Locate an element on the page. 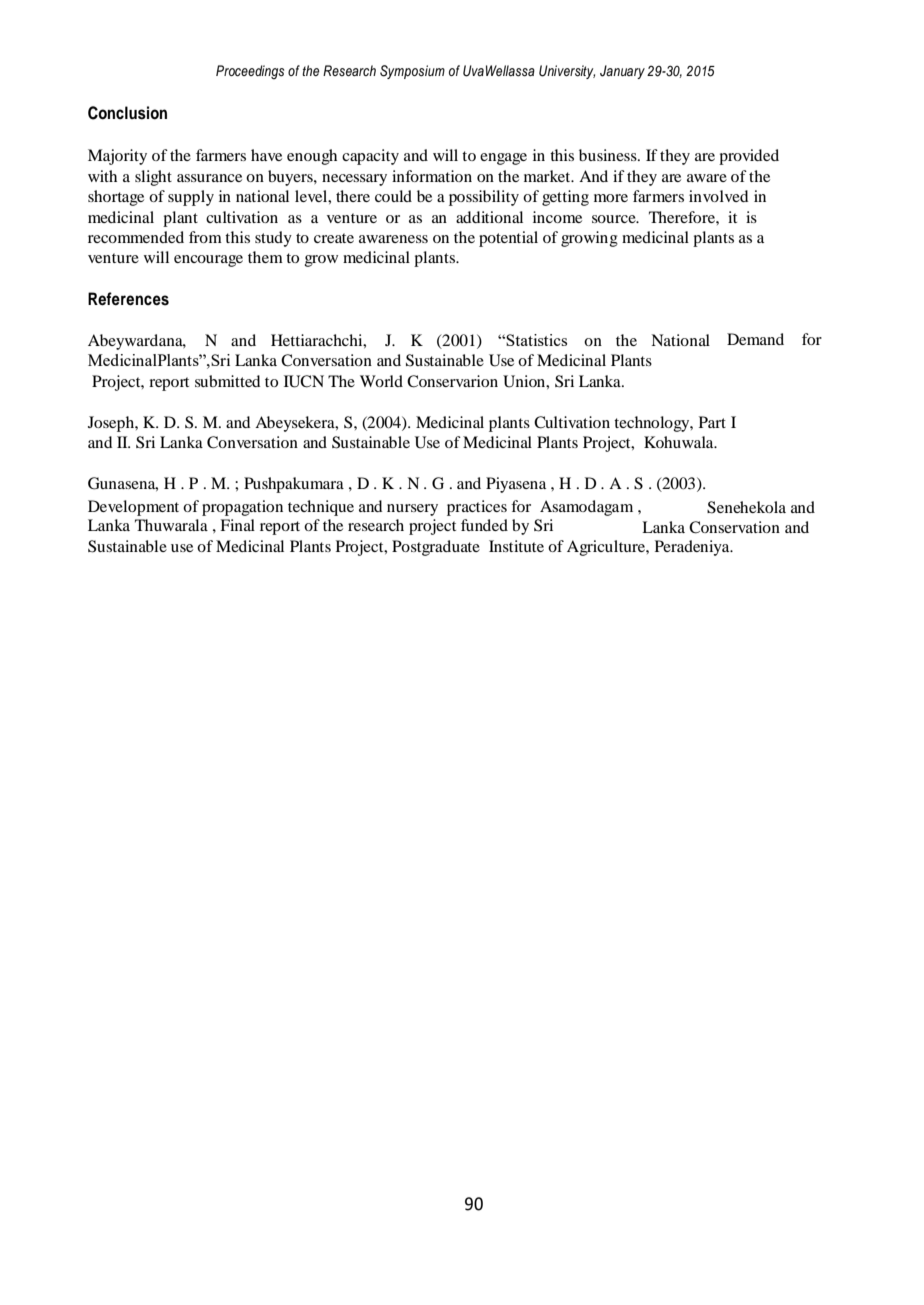 This page has width=924, height=1305. Symposium is located at coordinates (412, 72).
